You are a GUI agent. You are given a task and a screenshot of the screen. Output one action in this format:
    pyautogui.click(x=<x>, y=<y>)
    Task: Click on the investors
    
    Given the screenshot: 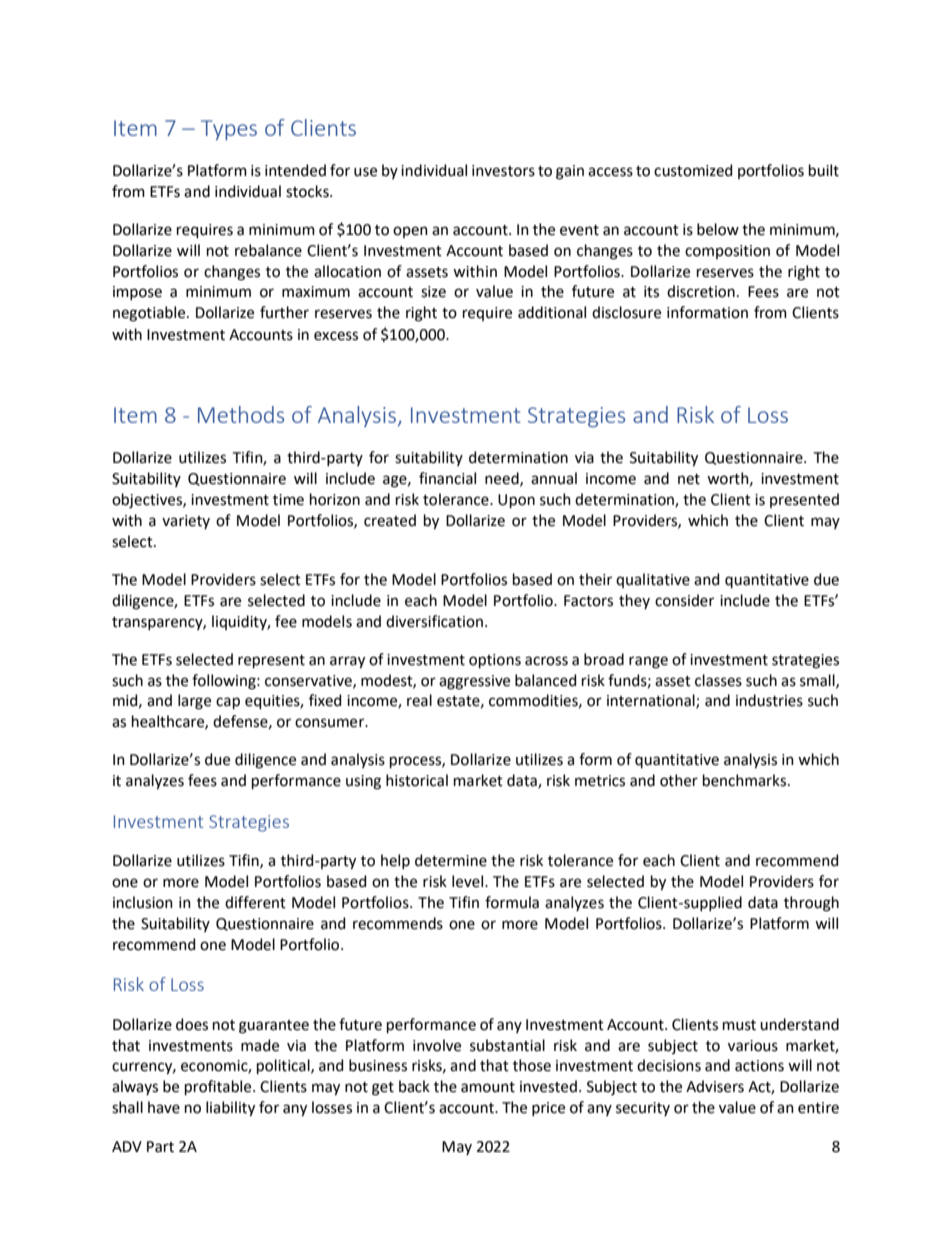 What is the action you would take?
    pyautogui.click(x=503, y=171)
